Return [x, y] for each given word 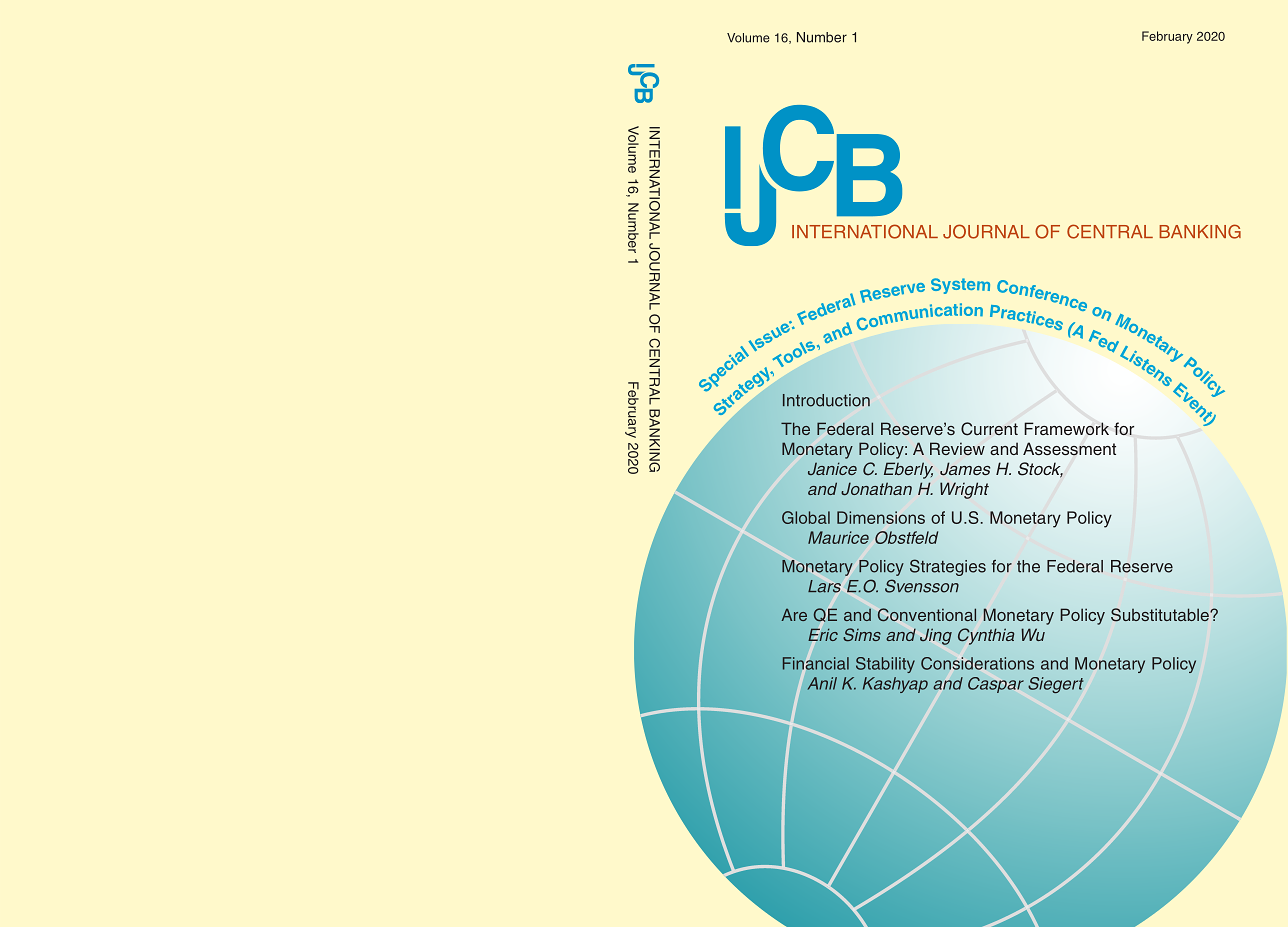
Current [989, 429]
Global [806, 517]
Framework [1066, 428]
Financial [816, 663]
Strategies [948, 567]
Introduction [826, 400]
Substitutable [1161, 615]
